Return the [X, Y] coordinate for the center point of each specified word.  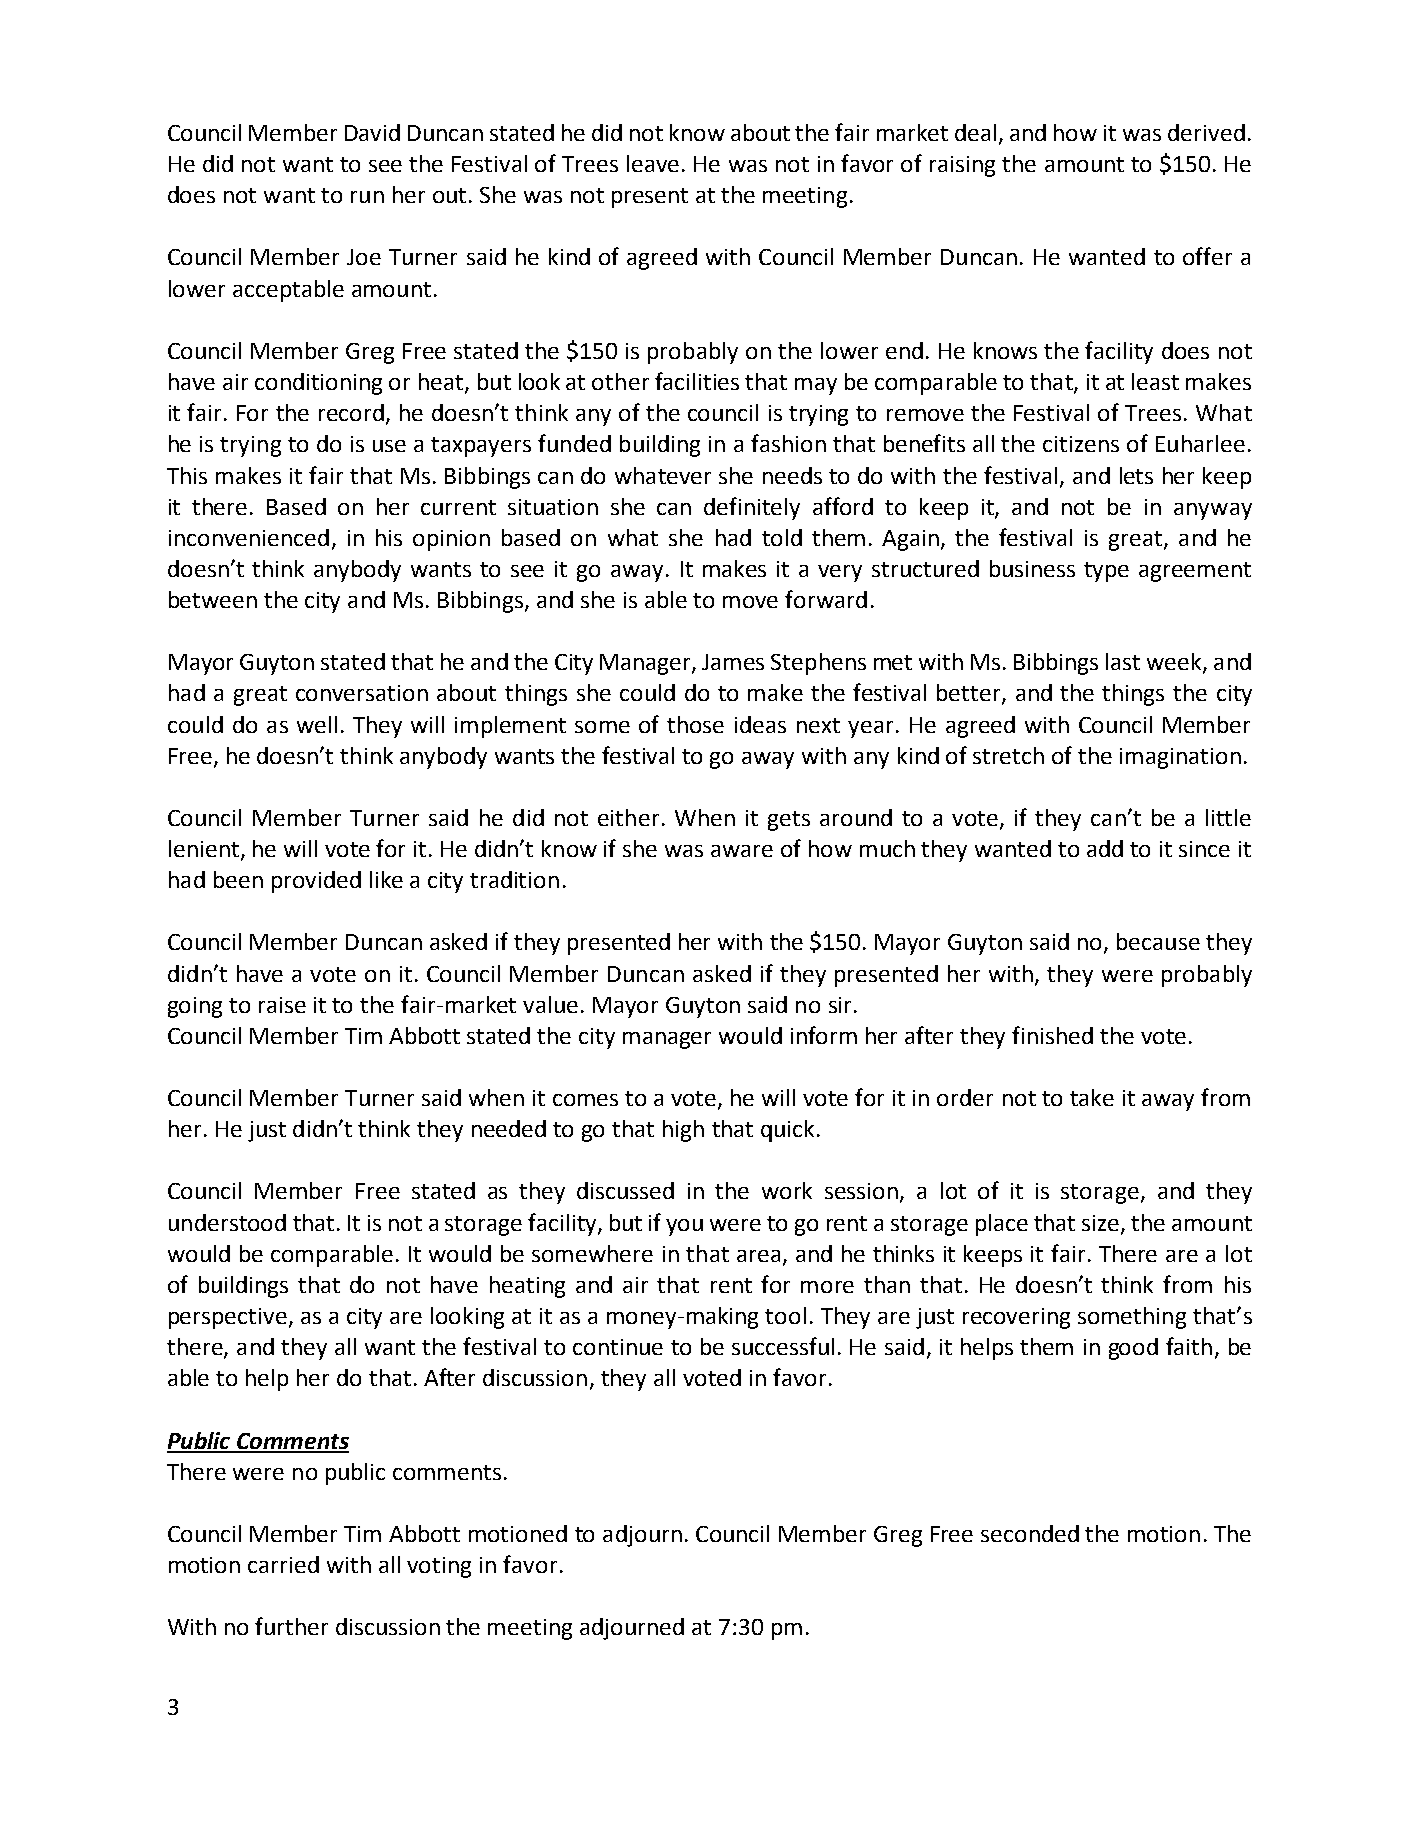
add [1105, 848]
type [1106, 572]
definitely [752, 508]
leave [653, 163]
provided [316, 882]
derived [1206, 132]
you [684, 1227]
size [1102, 1224]
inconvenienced [249, 537]
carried [283, 1564]
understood [227, 1222]
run [367, 197]
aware [742, 851]
